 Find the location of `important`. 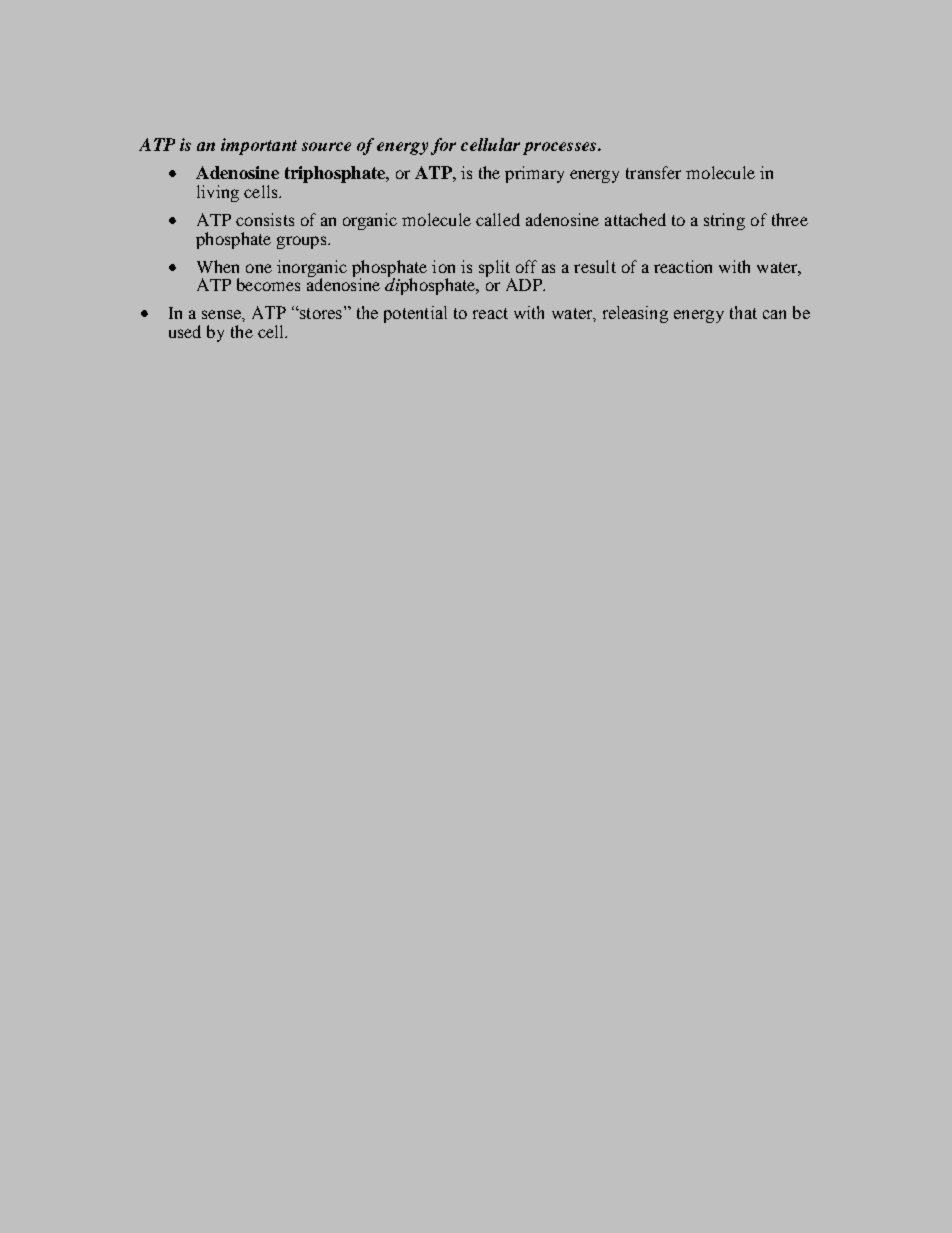

important is located at coordinates (259, 146).
